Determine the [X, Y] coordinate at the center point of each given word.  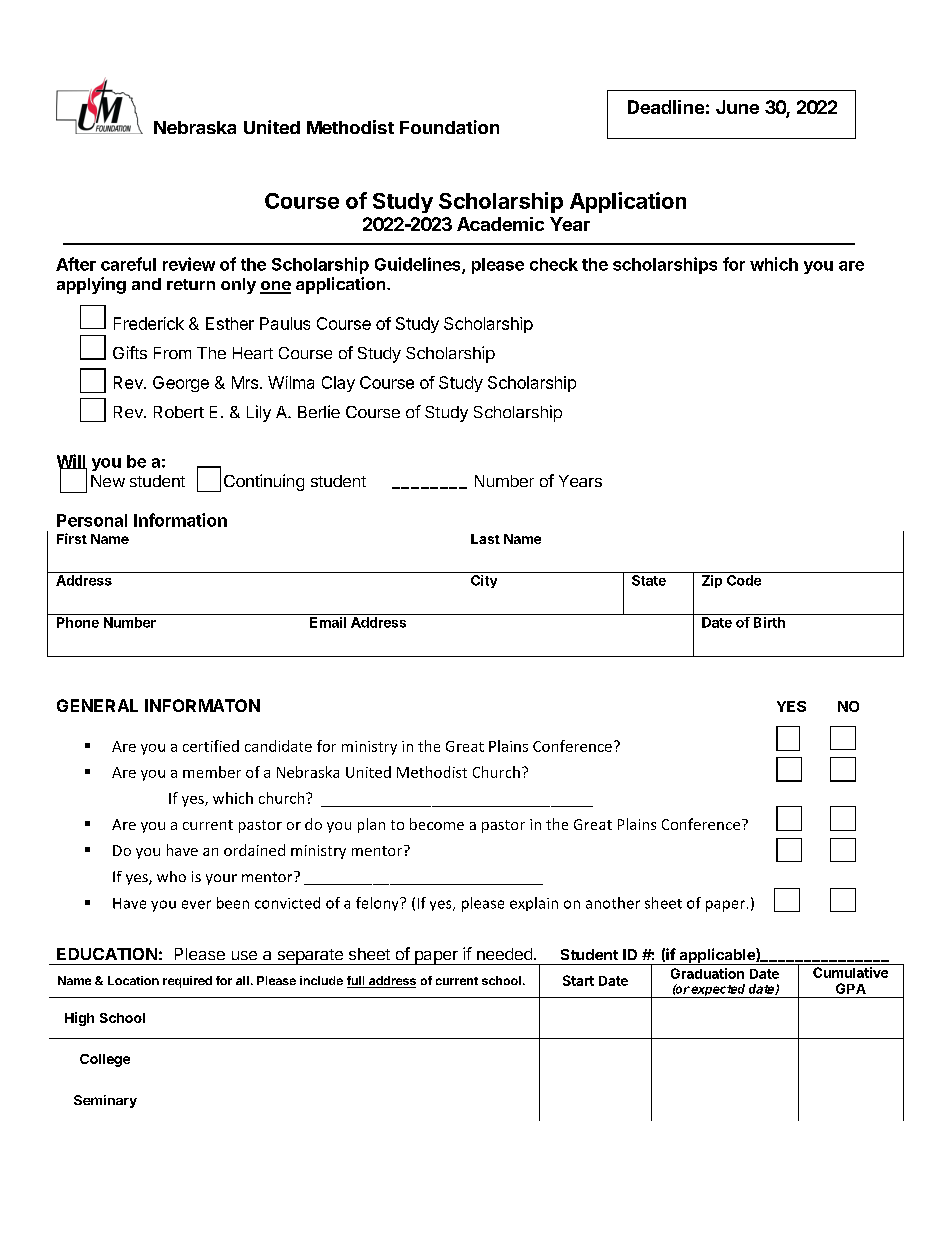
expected [719, 991]
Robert [179, 412]
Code [744, 580]
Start [578, 980]
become [437, 824]
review [189, 264]
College [105, 1060]
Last [485, 539]
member [212, 772]
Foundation [449, 127]
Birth [769, 622]
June [737, 107]
